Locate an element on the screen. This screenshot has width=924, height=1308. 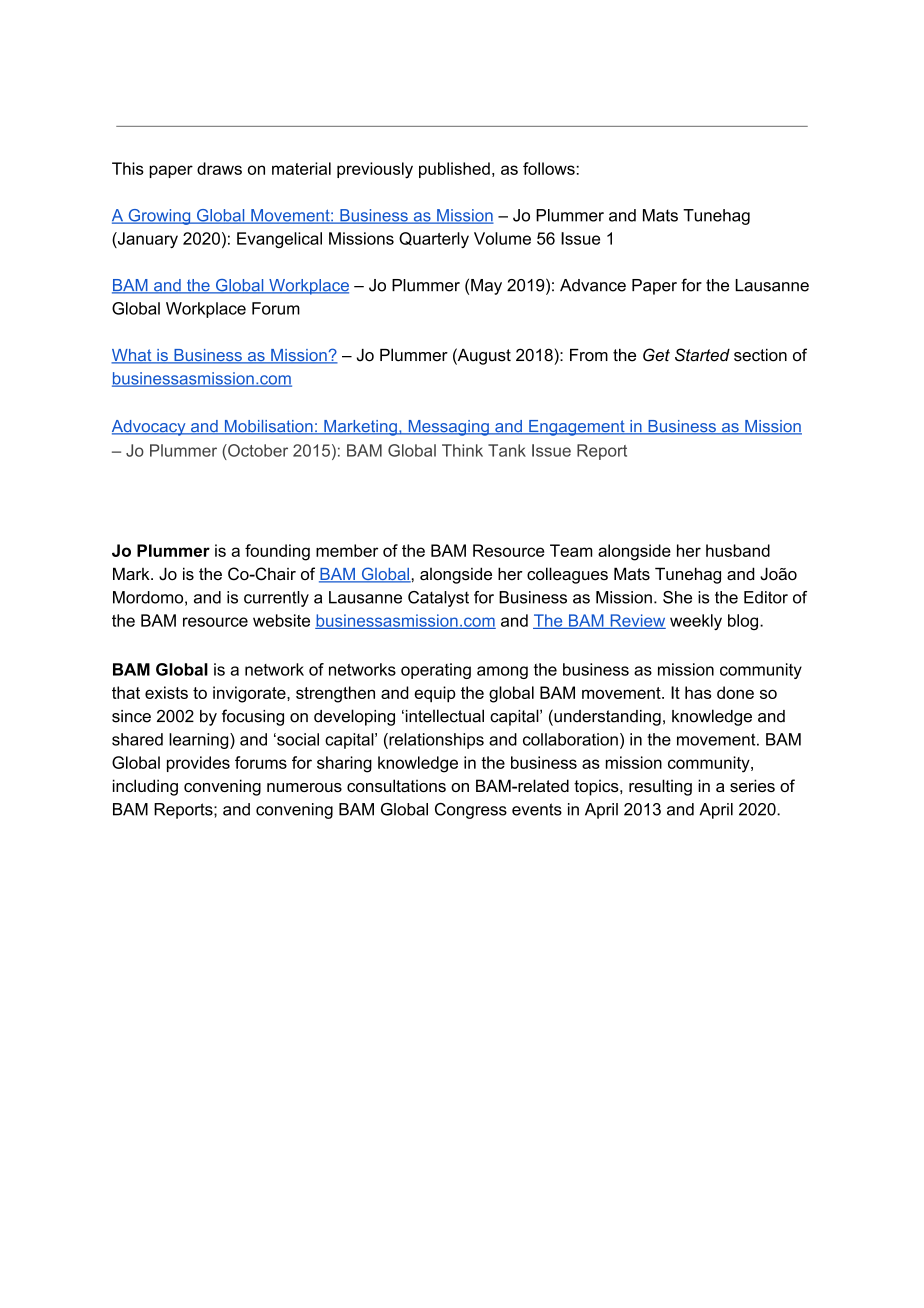
published is located at coordinates (454, 170).
